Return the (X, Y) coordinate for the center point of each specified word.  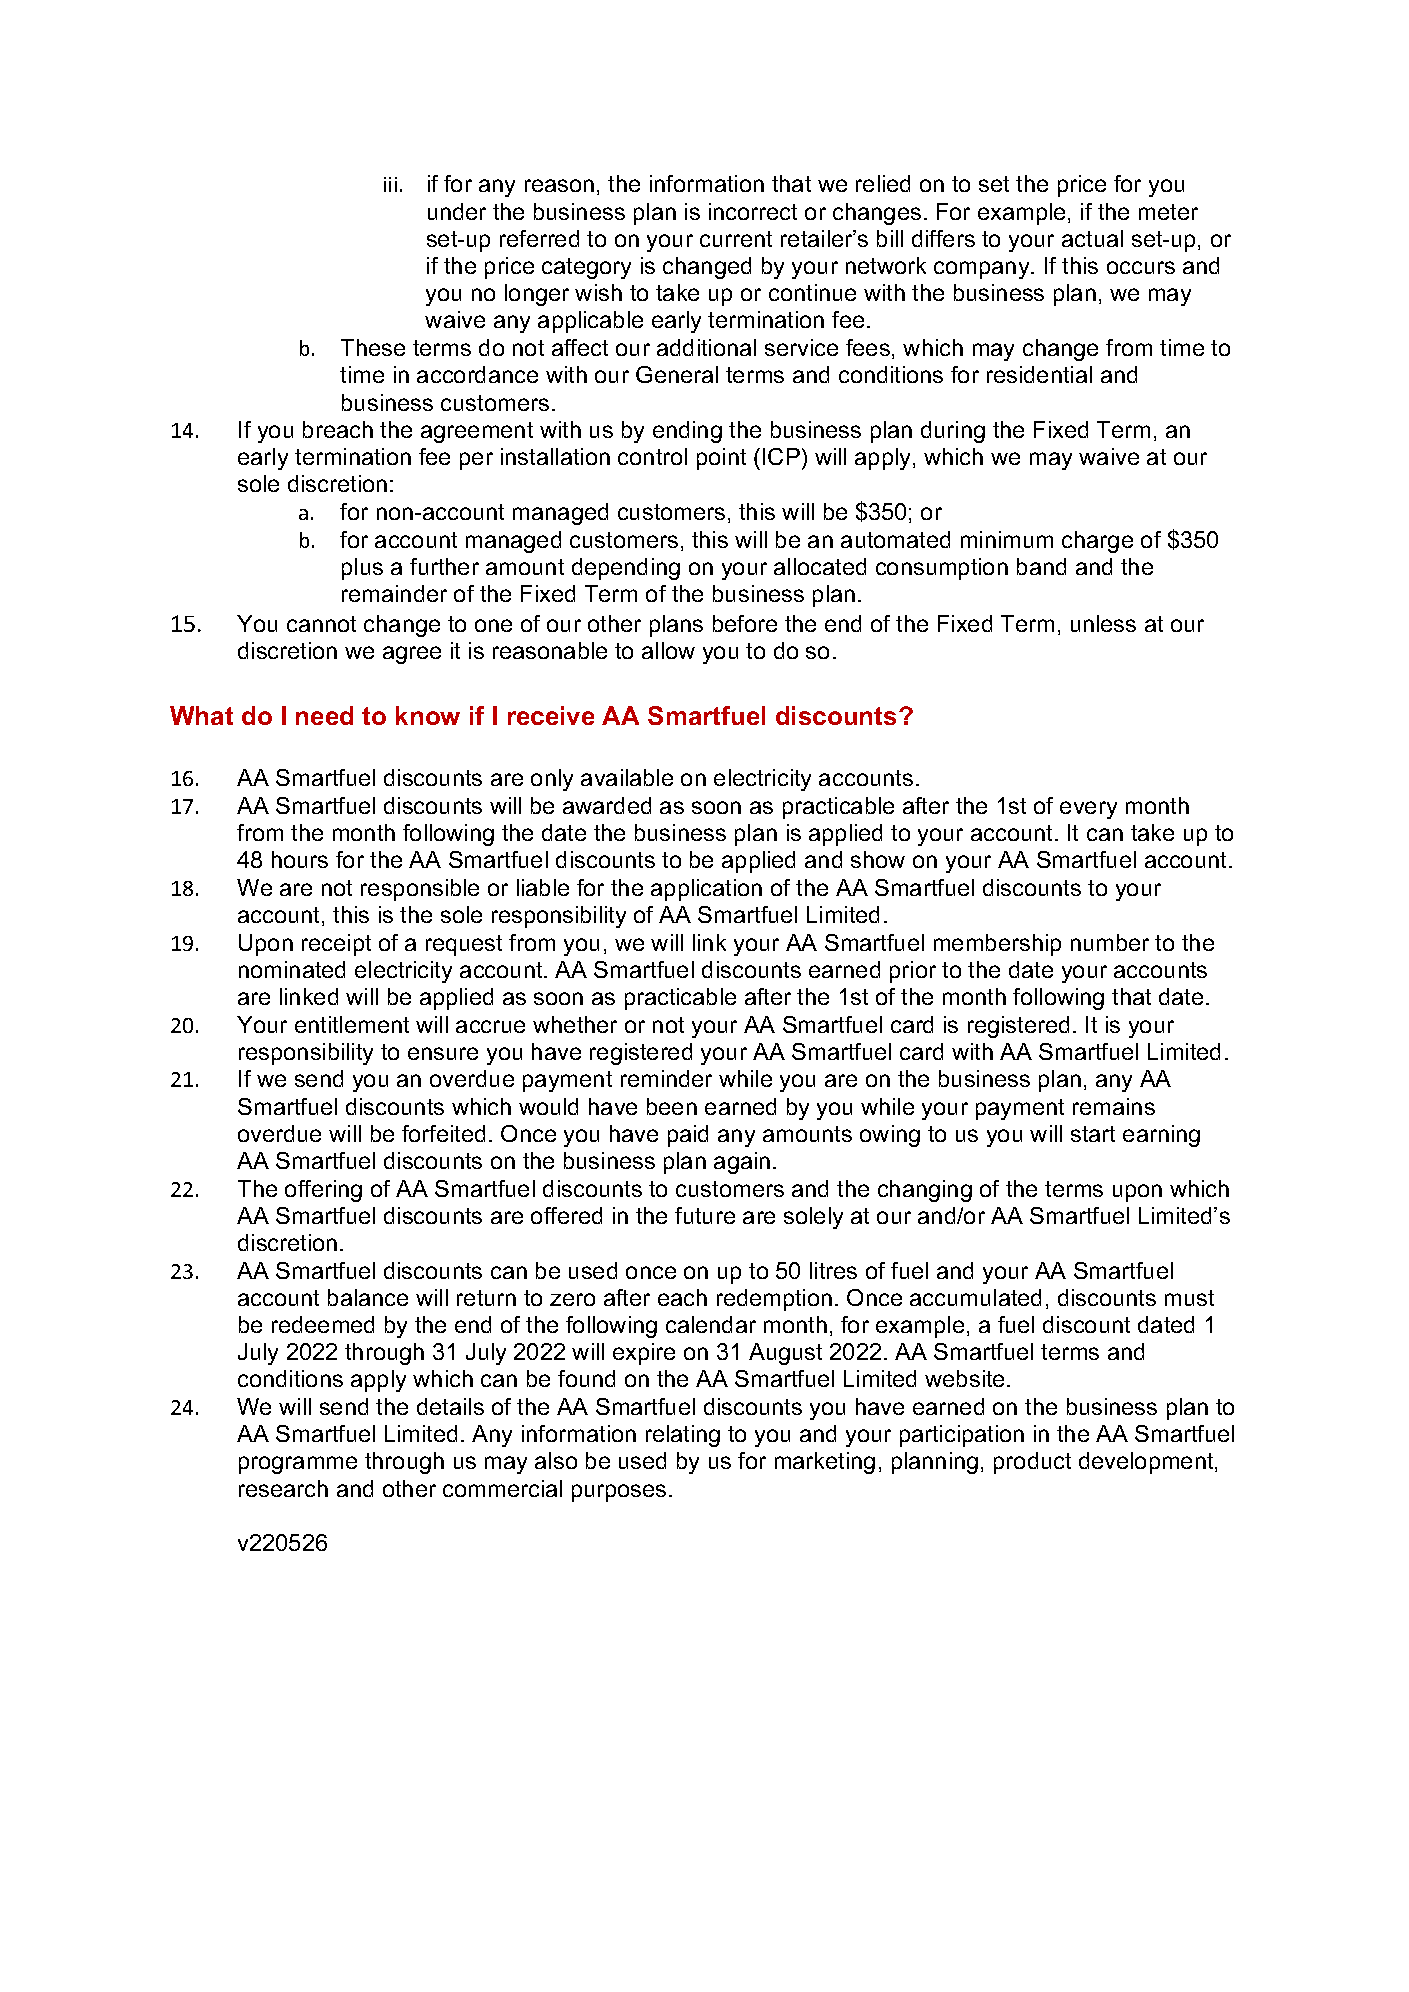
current (736, 239)
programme (298, 1465)
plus (362, 569)
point (721, 459)
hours (300, 859)
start (1093, 1134)
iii (390, 184)
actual (1092, 238)
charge (1097, 542)
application (706, 890)
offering (323, 1191)
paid (688, 1136)
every (1088, 810)
